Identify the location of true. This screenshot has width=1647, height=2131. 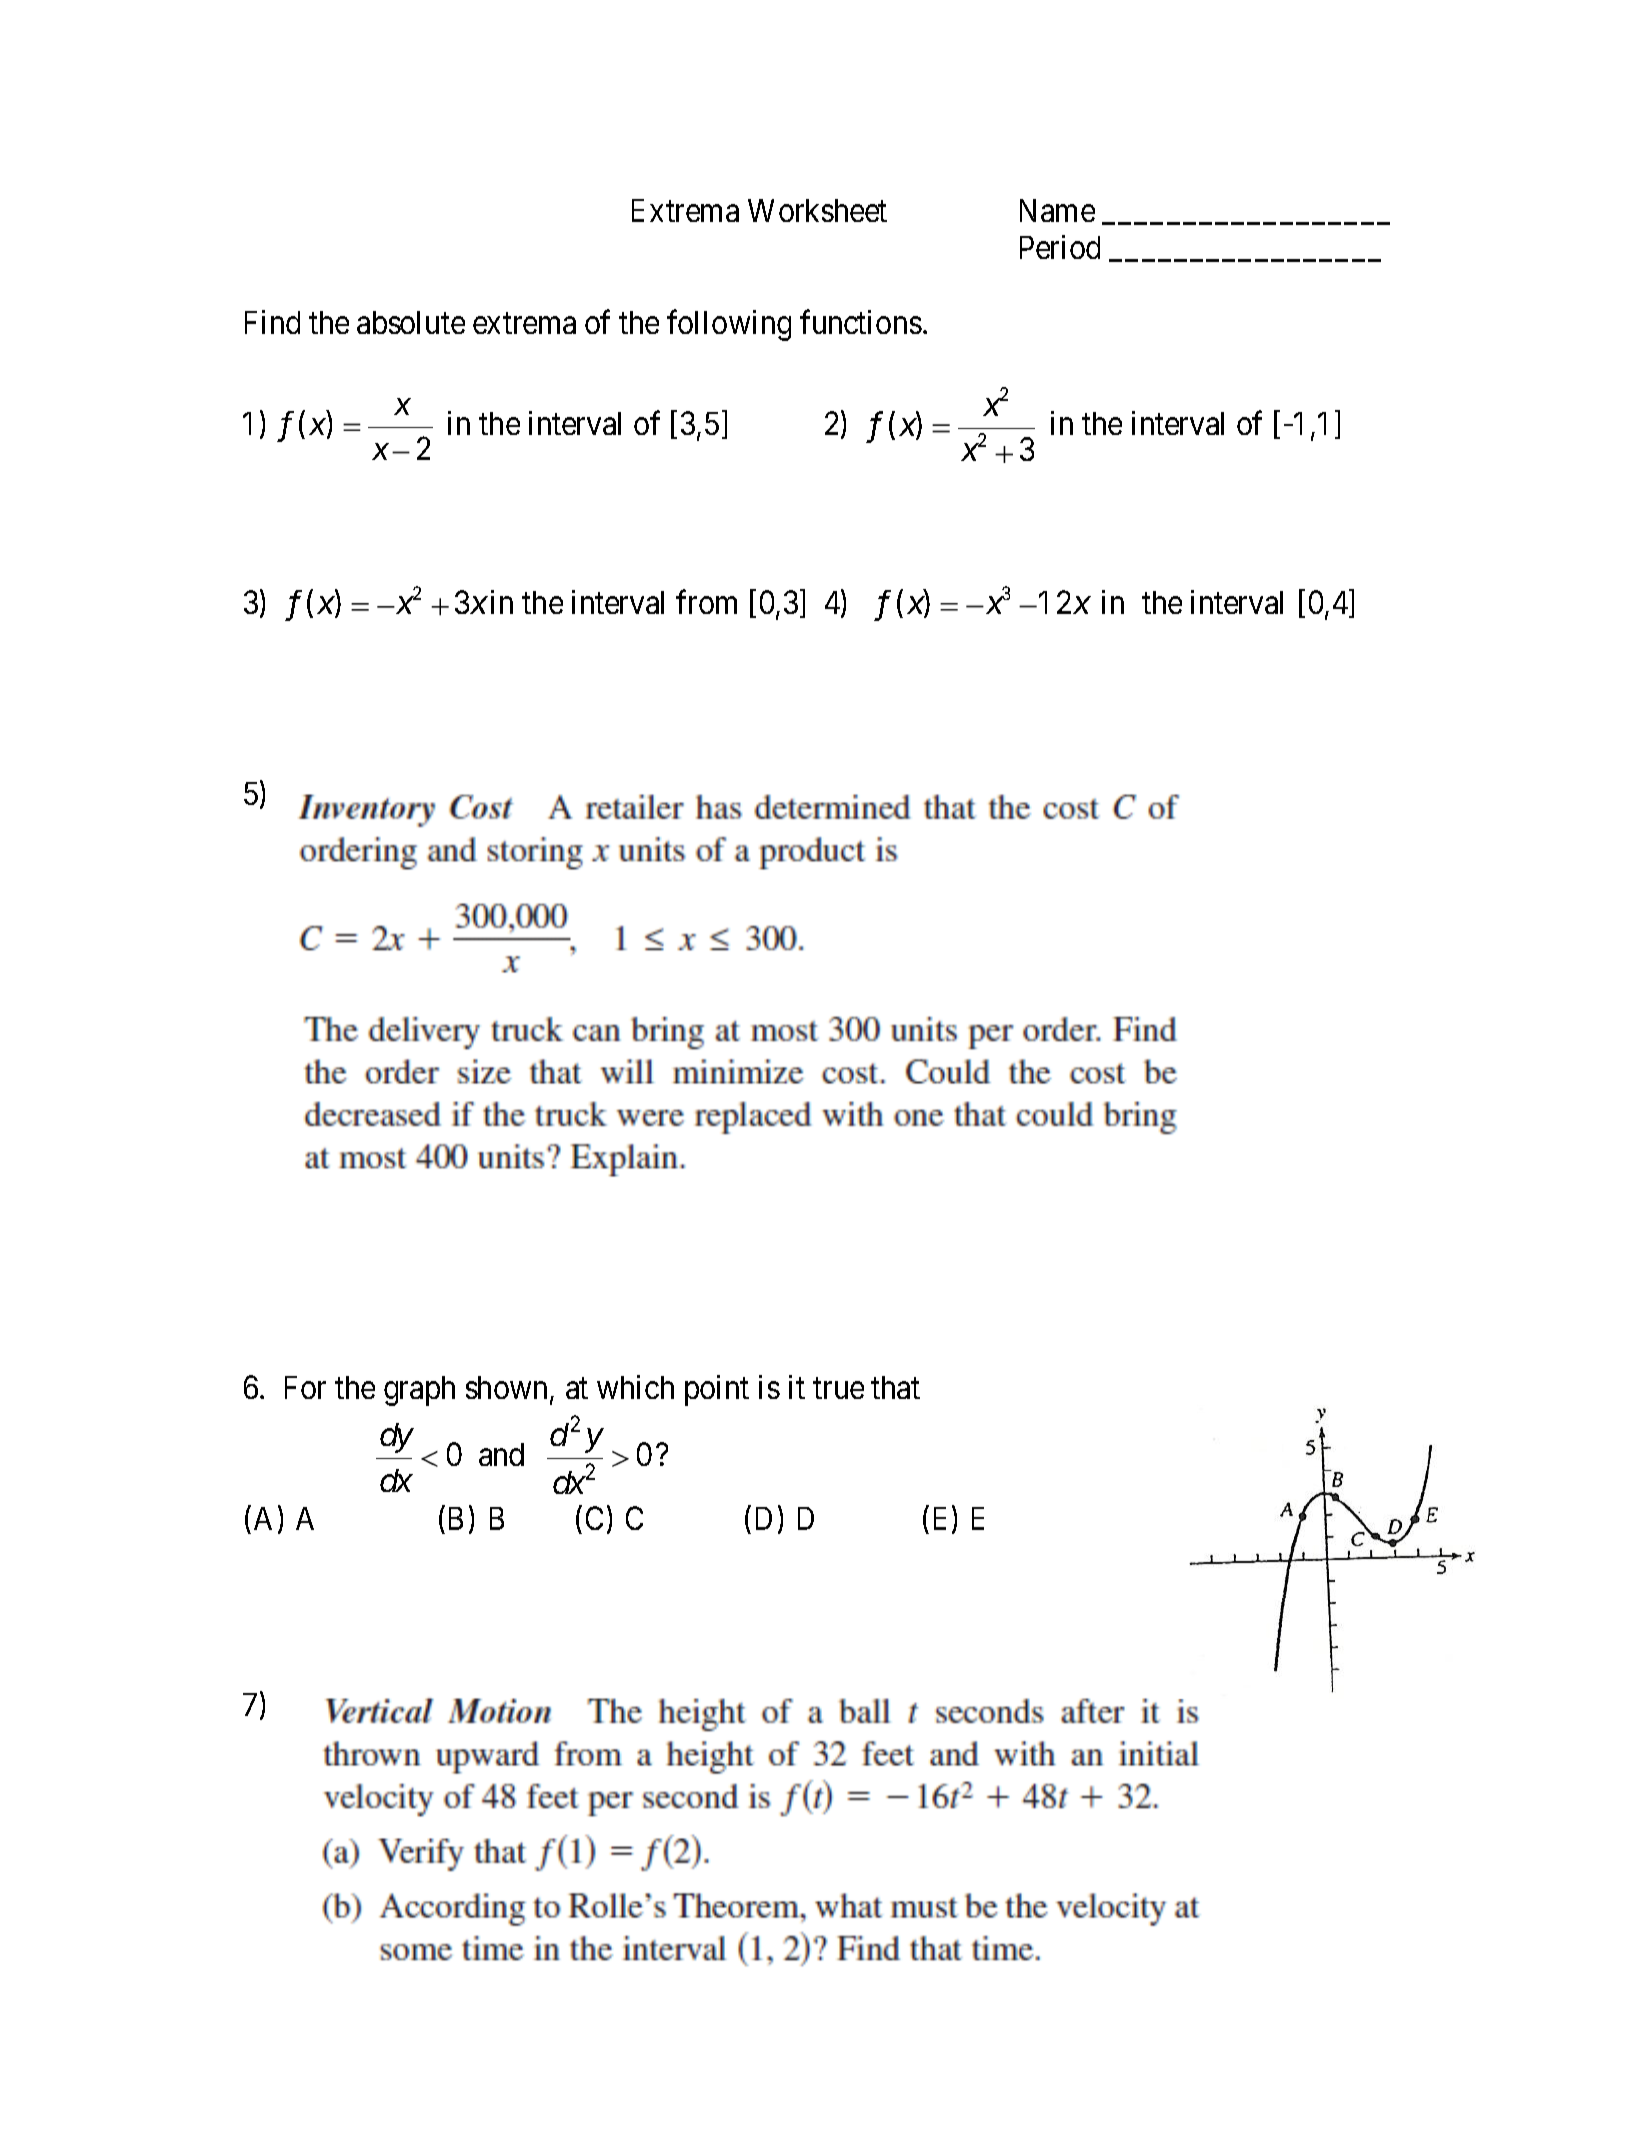
(838, 1389).
